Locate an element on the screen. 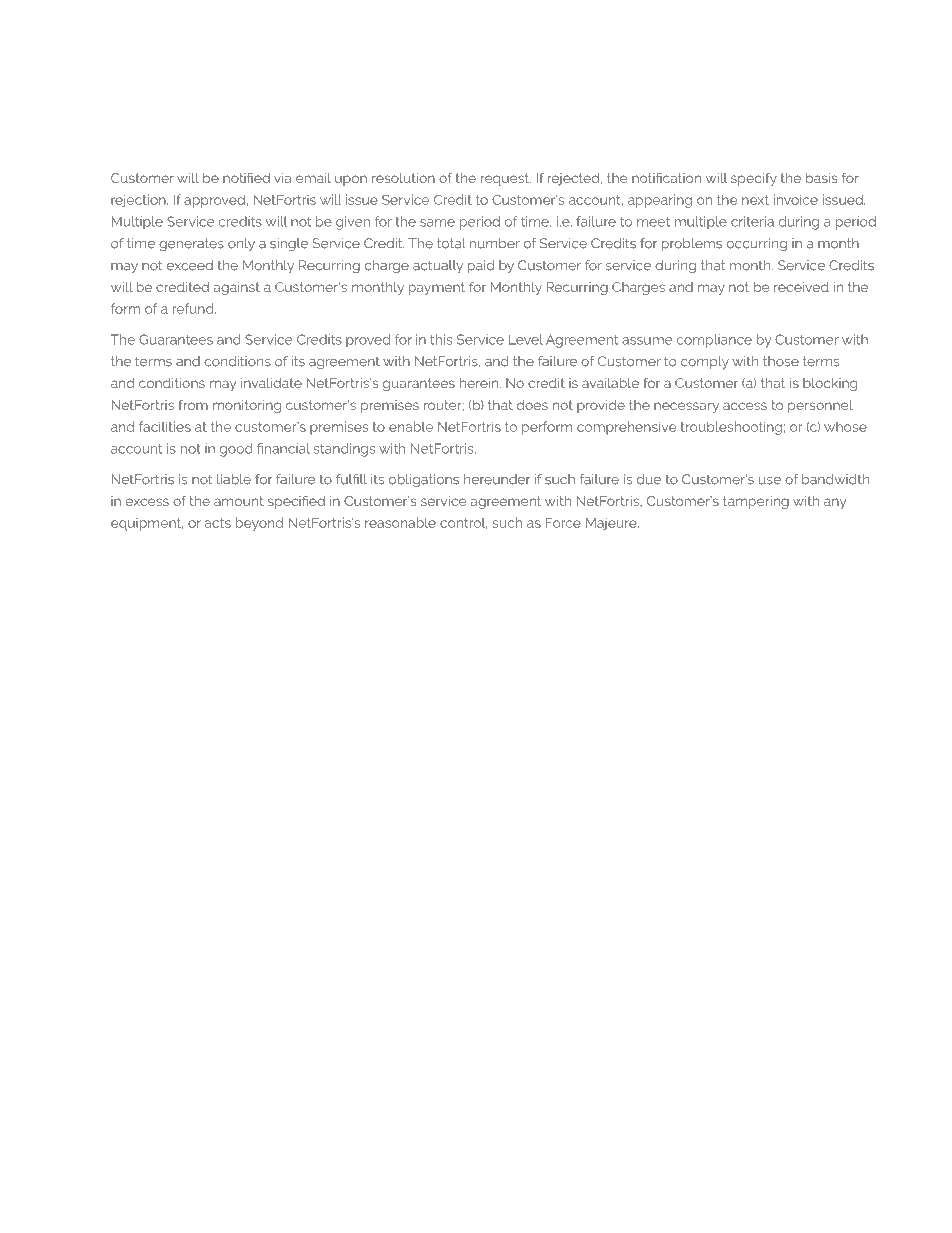 The image size is (952, 1233). payment is located at coordinates (437, 288).
